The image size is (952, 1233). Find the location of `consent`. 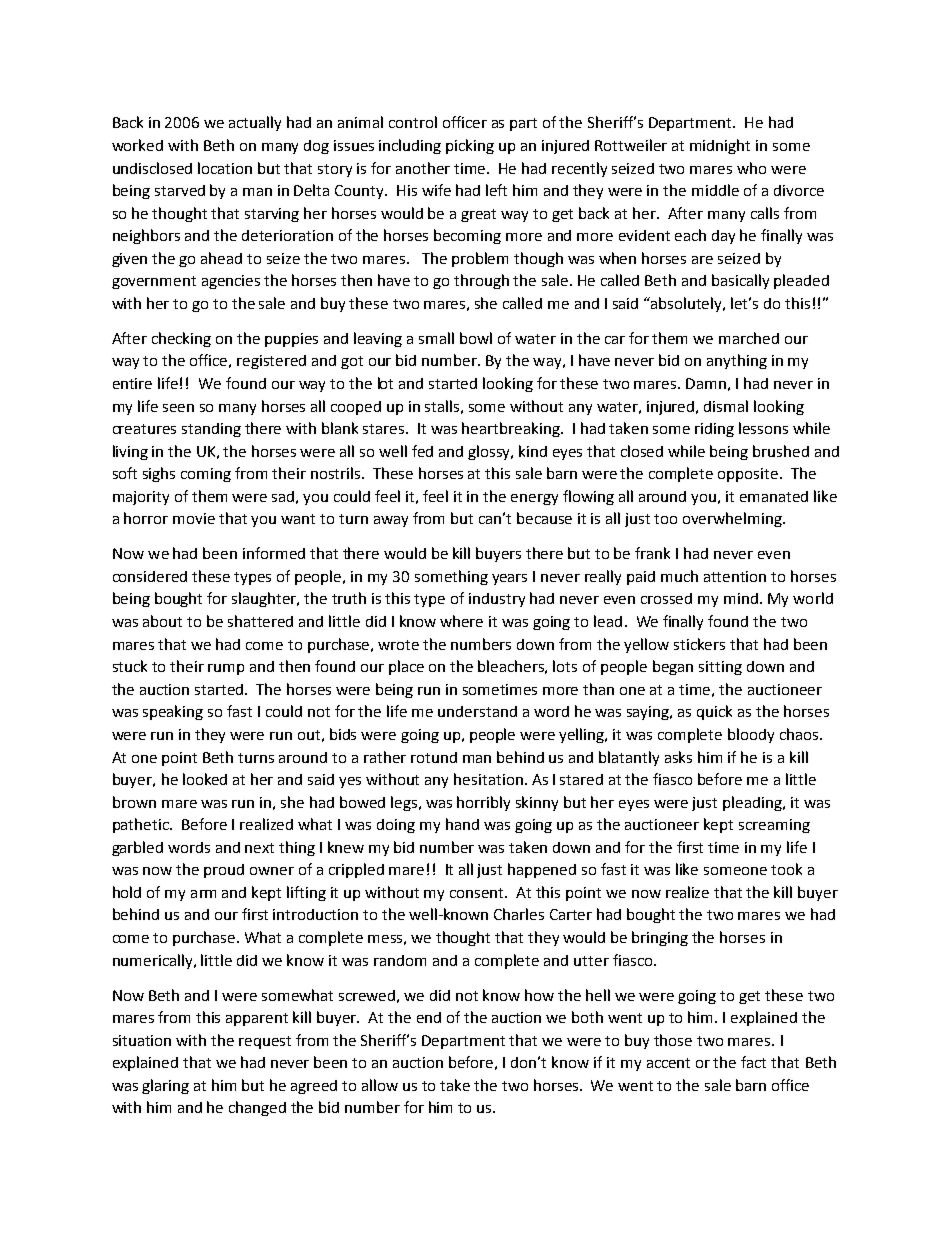

consent is located at coordinates (478, 893).
